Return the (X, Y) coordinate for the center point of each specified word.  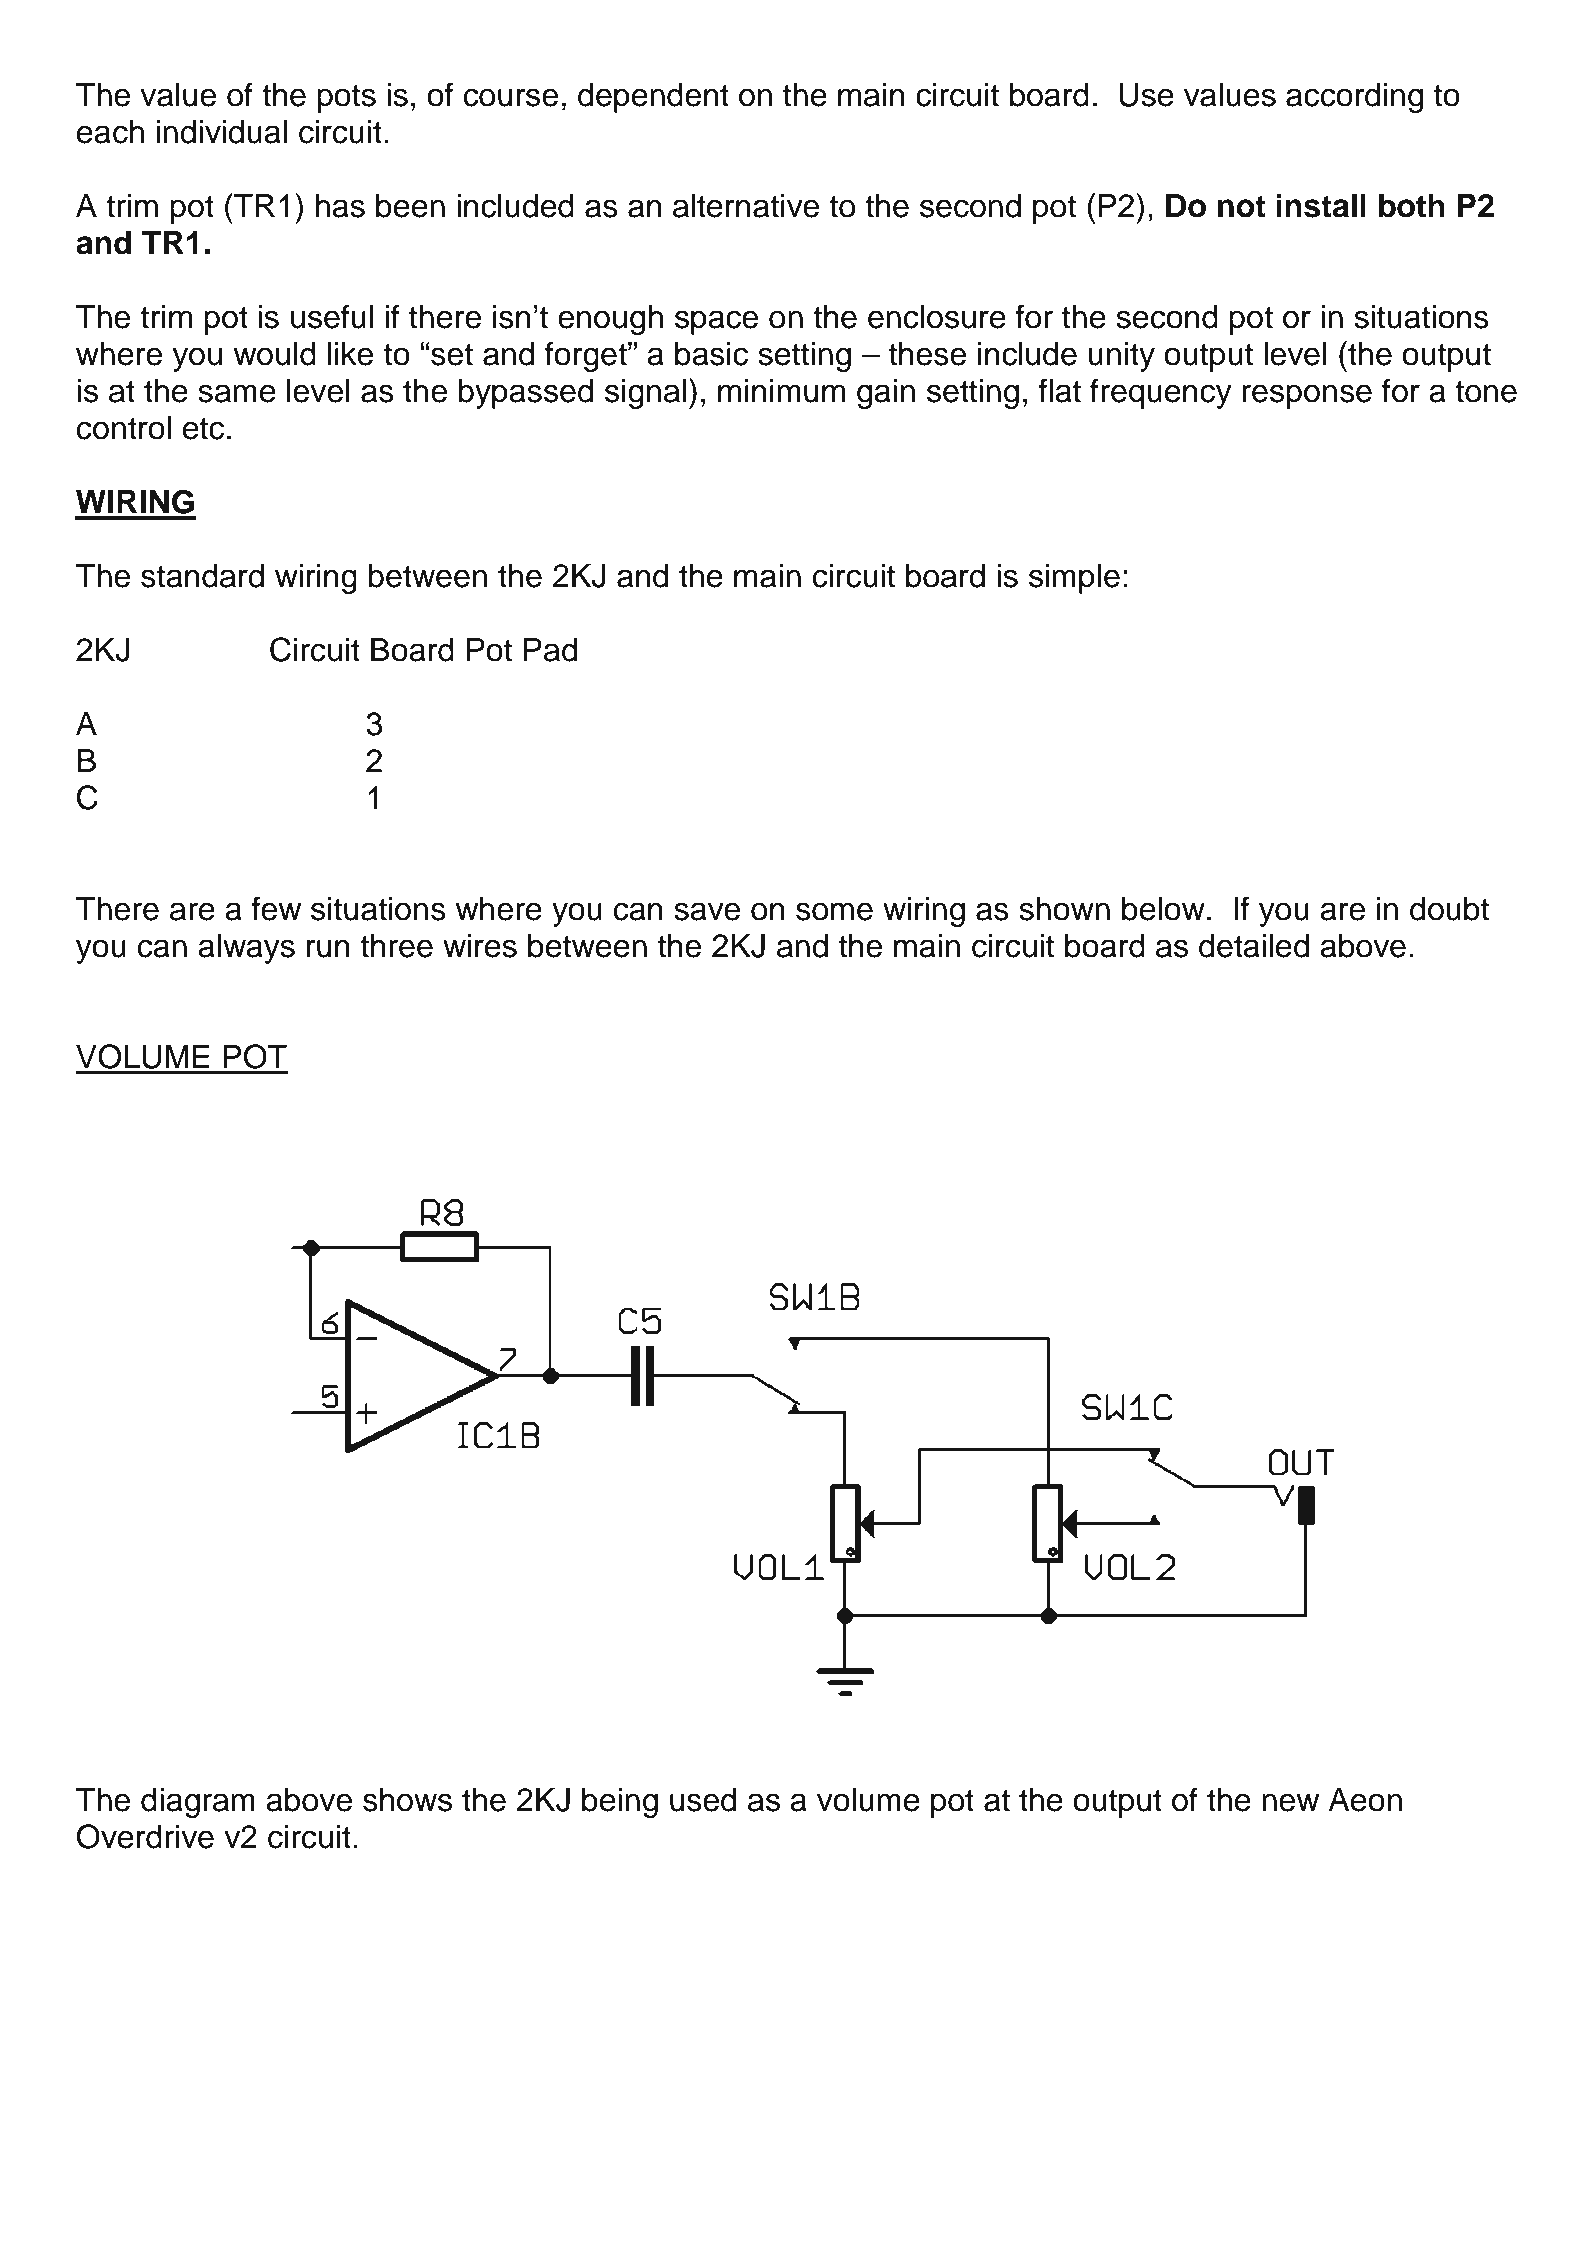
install (1321, 205)
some (834, 911)
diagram (198, 1803)
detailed (1254, 946)
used (703, 1800)
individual (222, 132)
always (246, 949)
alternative (746, 206)
